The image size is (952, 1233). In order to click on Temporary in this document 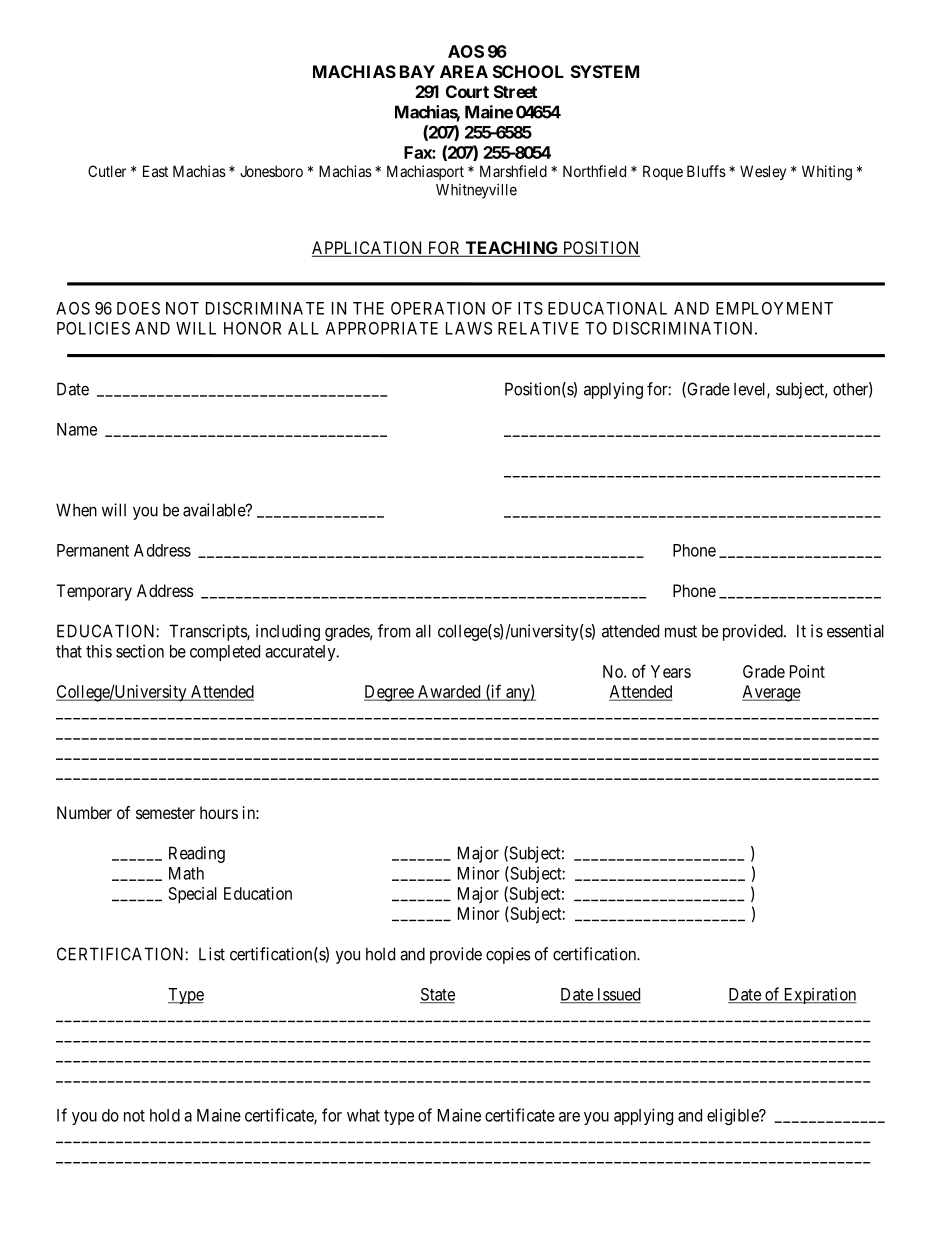, I will do `click(94, 592)`.
